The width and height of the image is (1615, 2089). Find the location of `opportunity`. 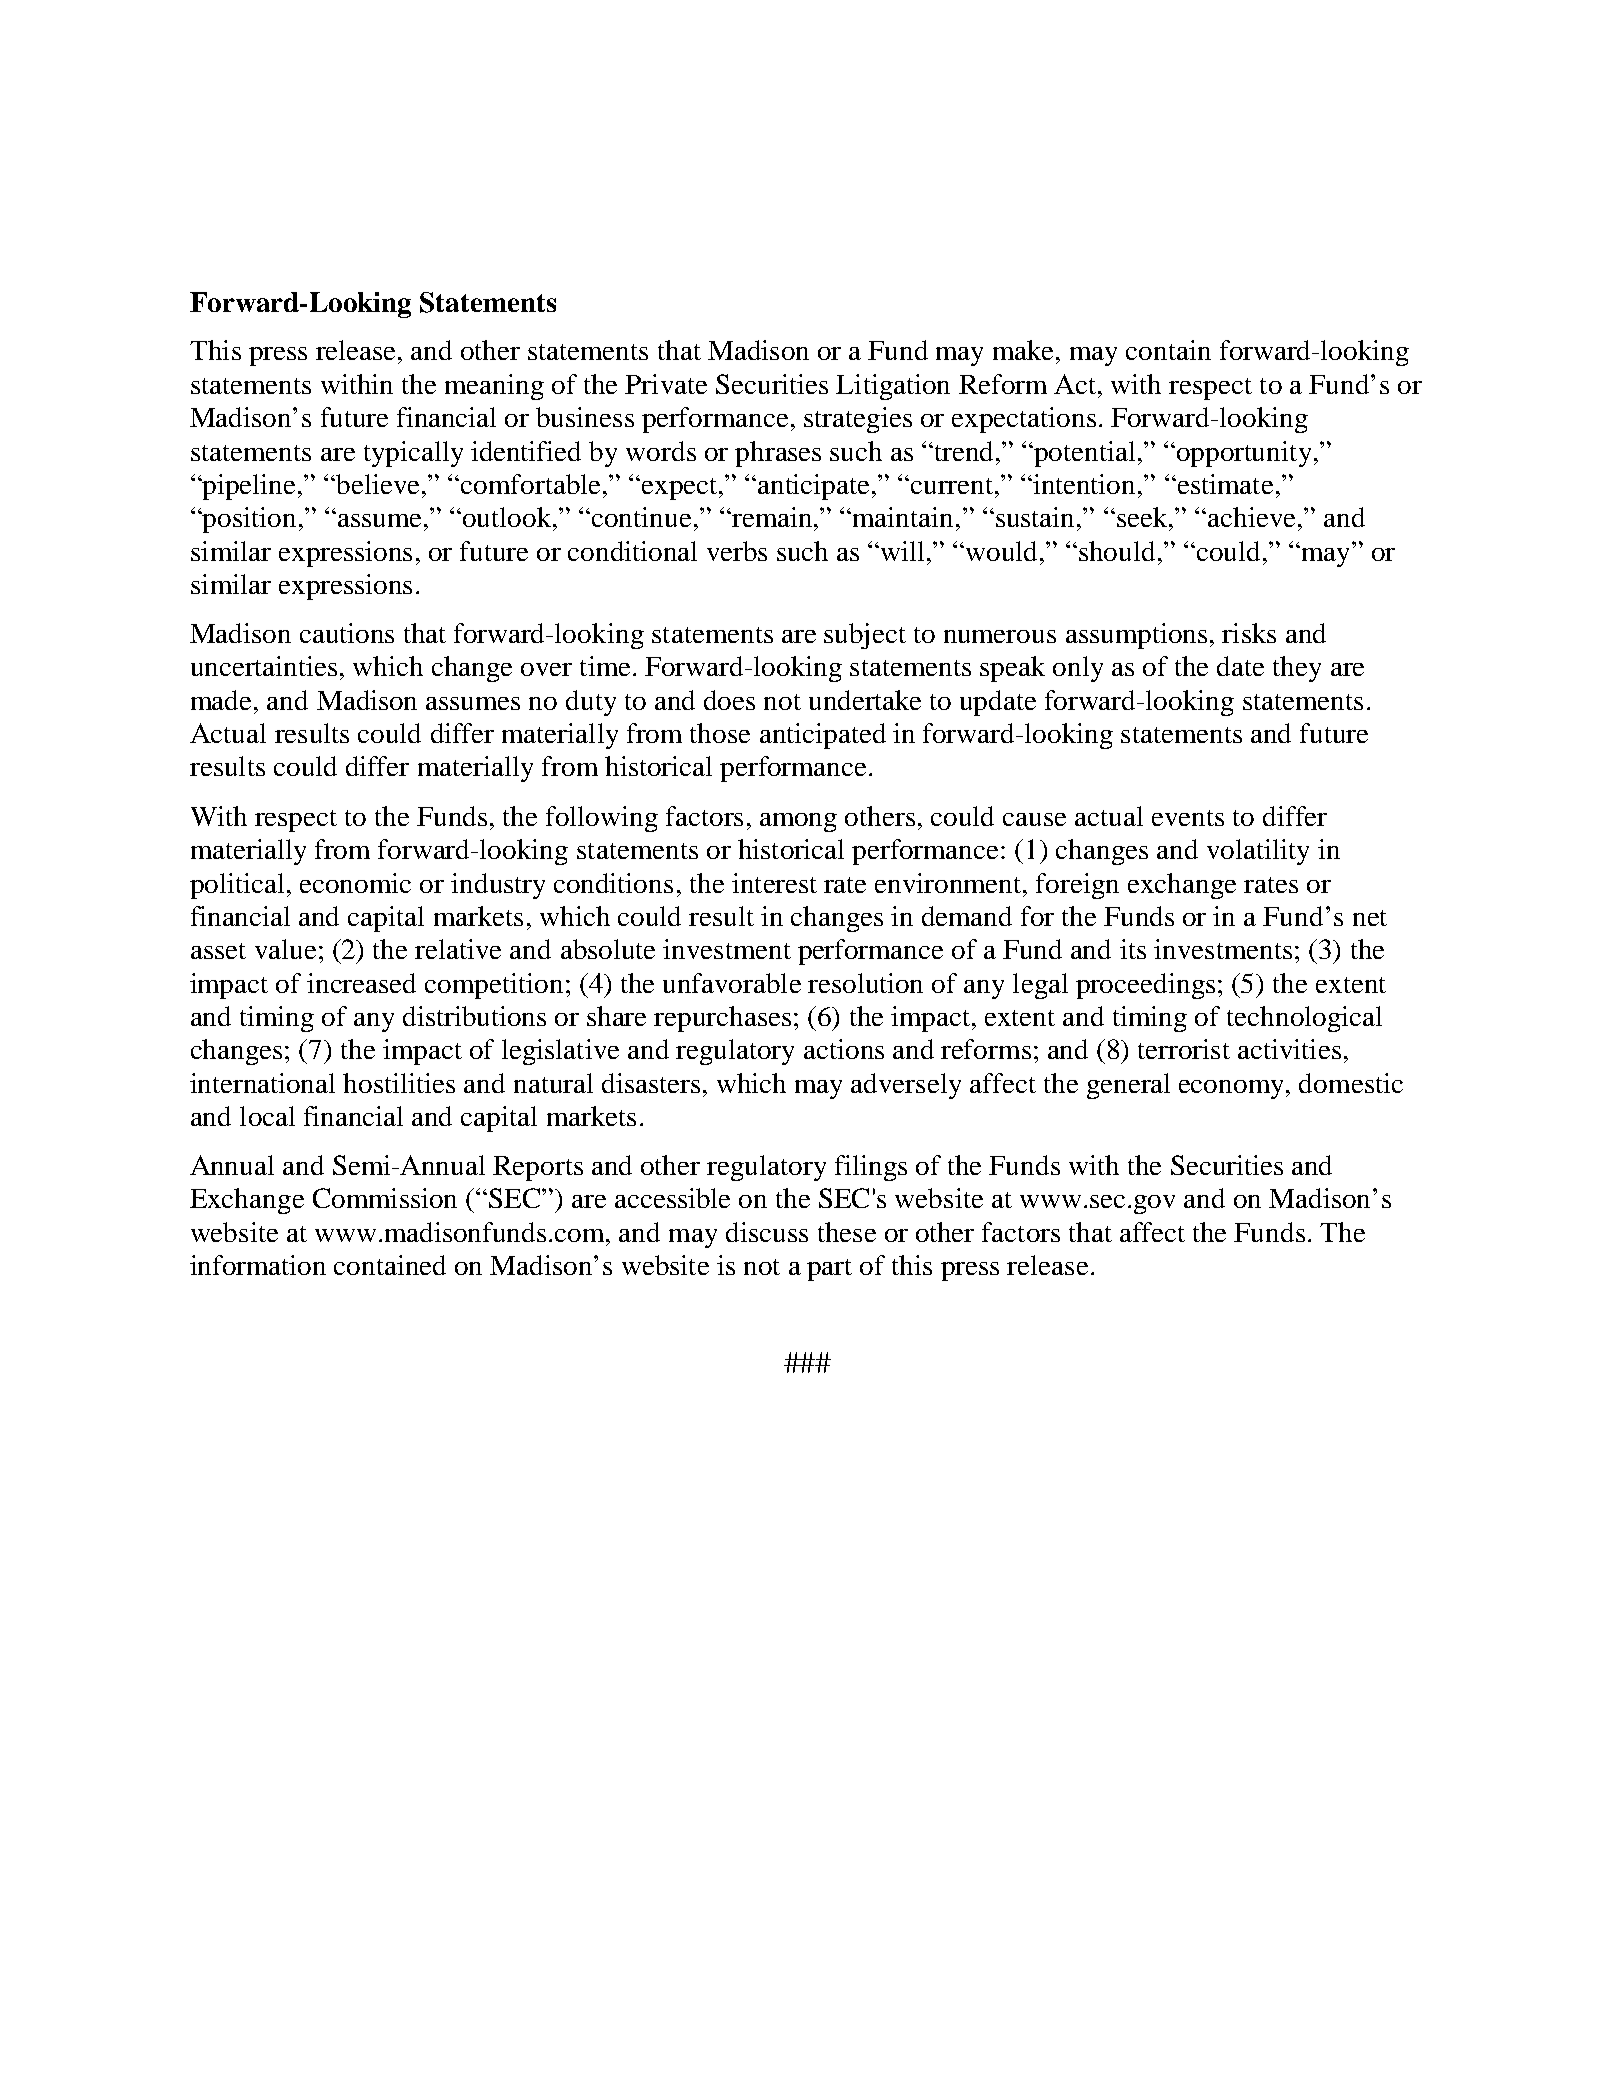

opportunity is located at coordinates (1244, 454).
